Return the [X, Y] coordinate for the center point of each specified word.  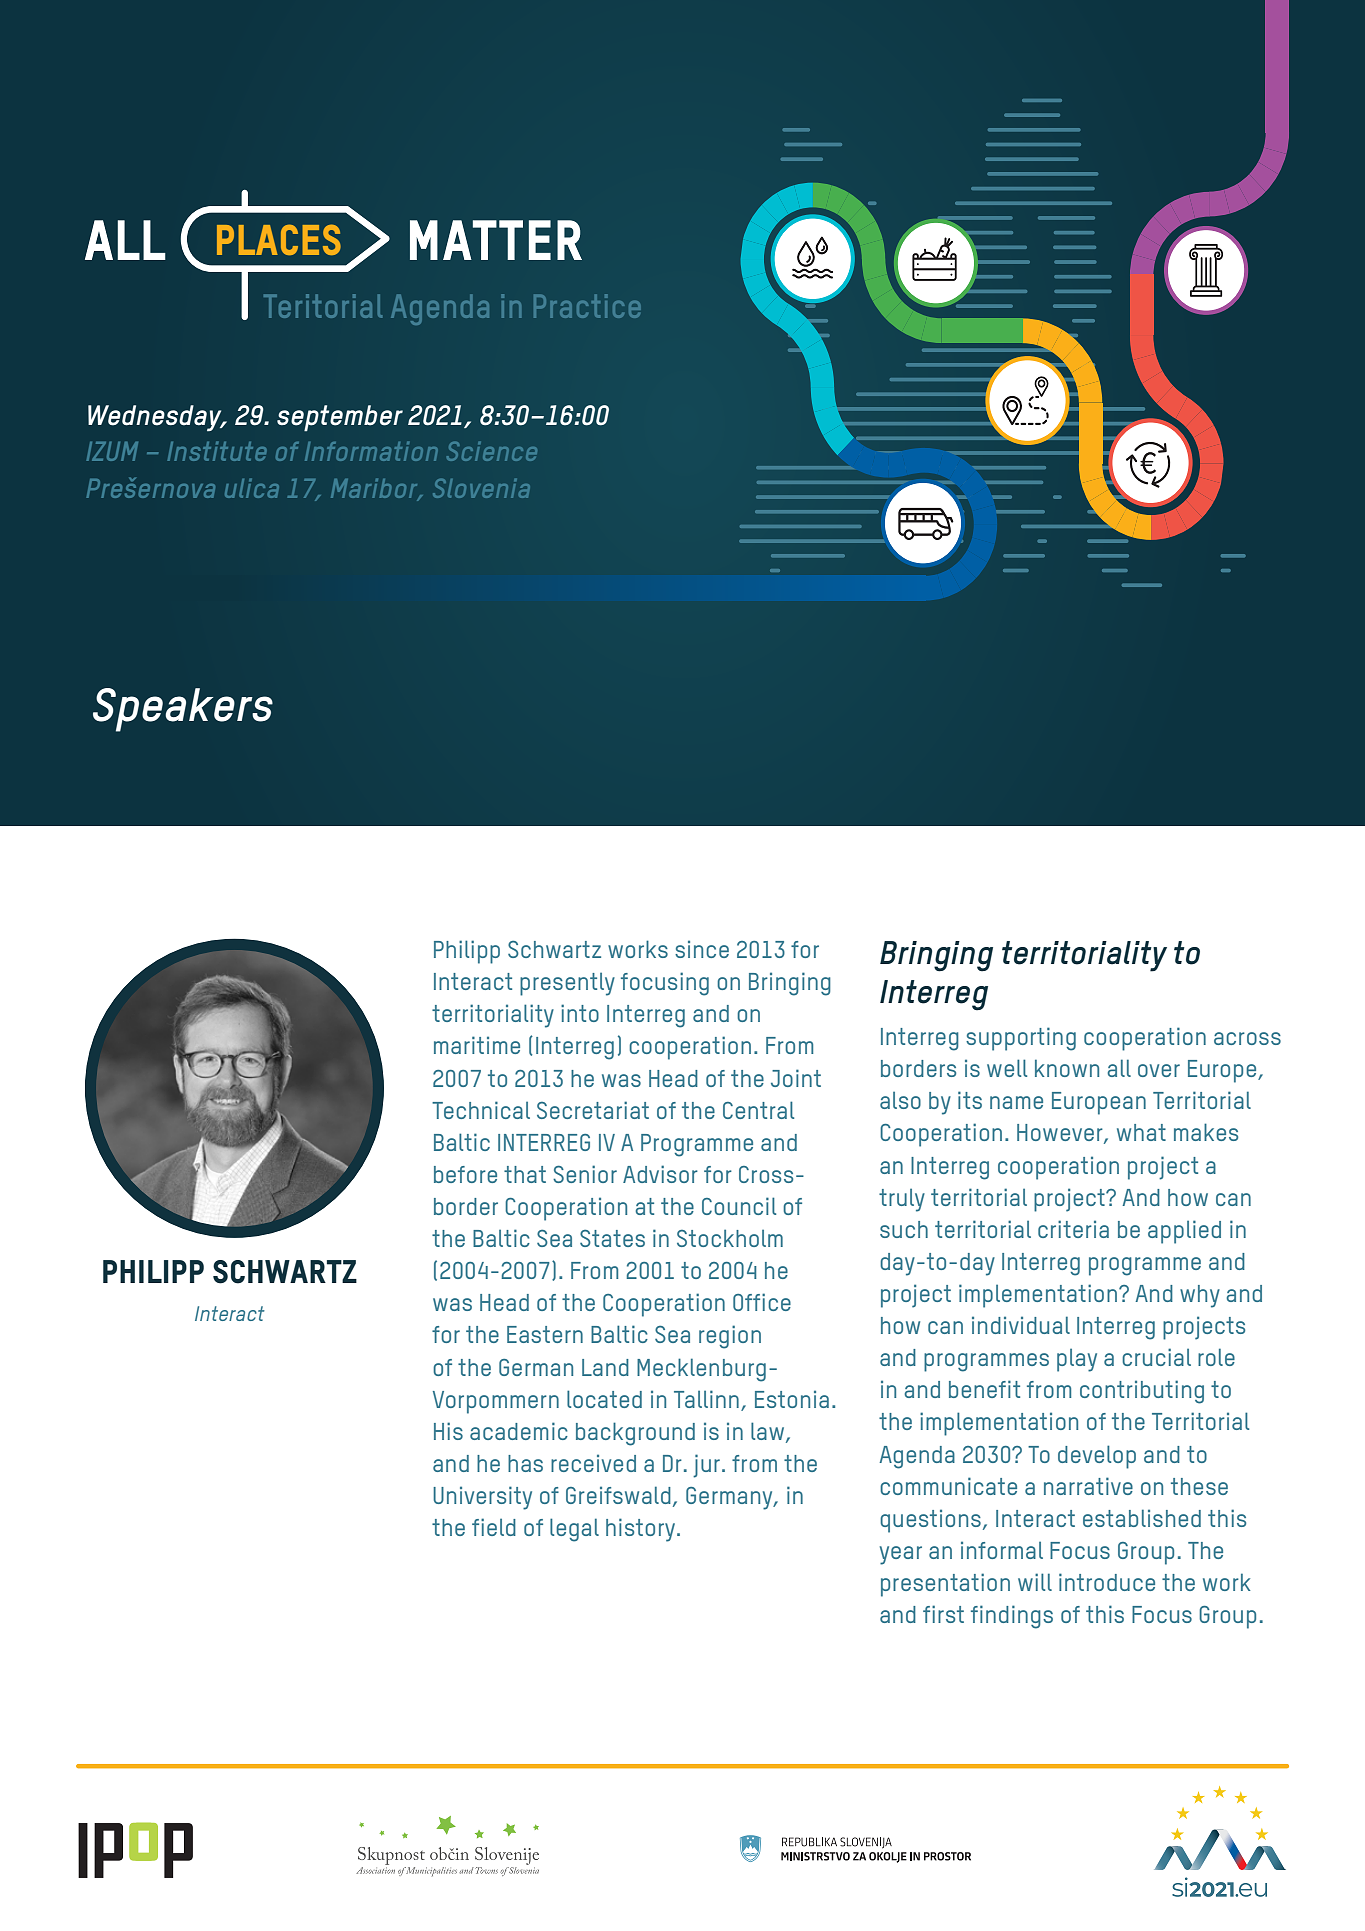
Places [279, 239]
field [494, 1527]
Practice [587, 306]
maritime [477, 1045]
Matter [496, 240]
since [702, 949]
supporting [1021, 1039]
